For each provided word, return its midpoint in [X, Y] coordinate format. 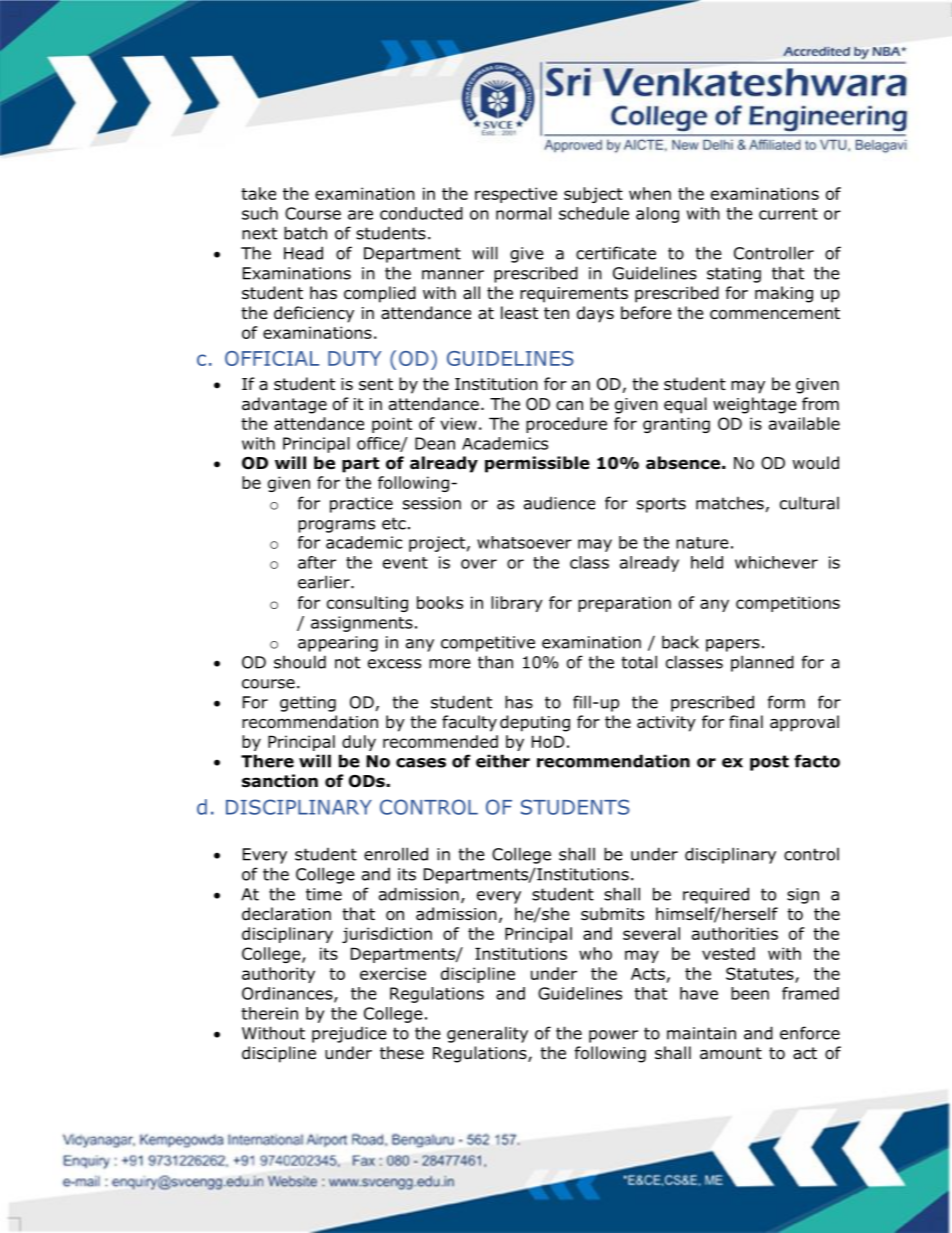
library [516, 604]
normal [523, 213]
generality [487, 1035]
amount [731, 1053]
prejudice [349, 1035]
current [788, 214]
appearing [338, 644]
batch [305, 233]
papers [733, 645]
